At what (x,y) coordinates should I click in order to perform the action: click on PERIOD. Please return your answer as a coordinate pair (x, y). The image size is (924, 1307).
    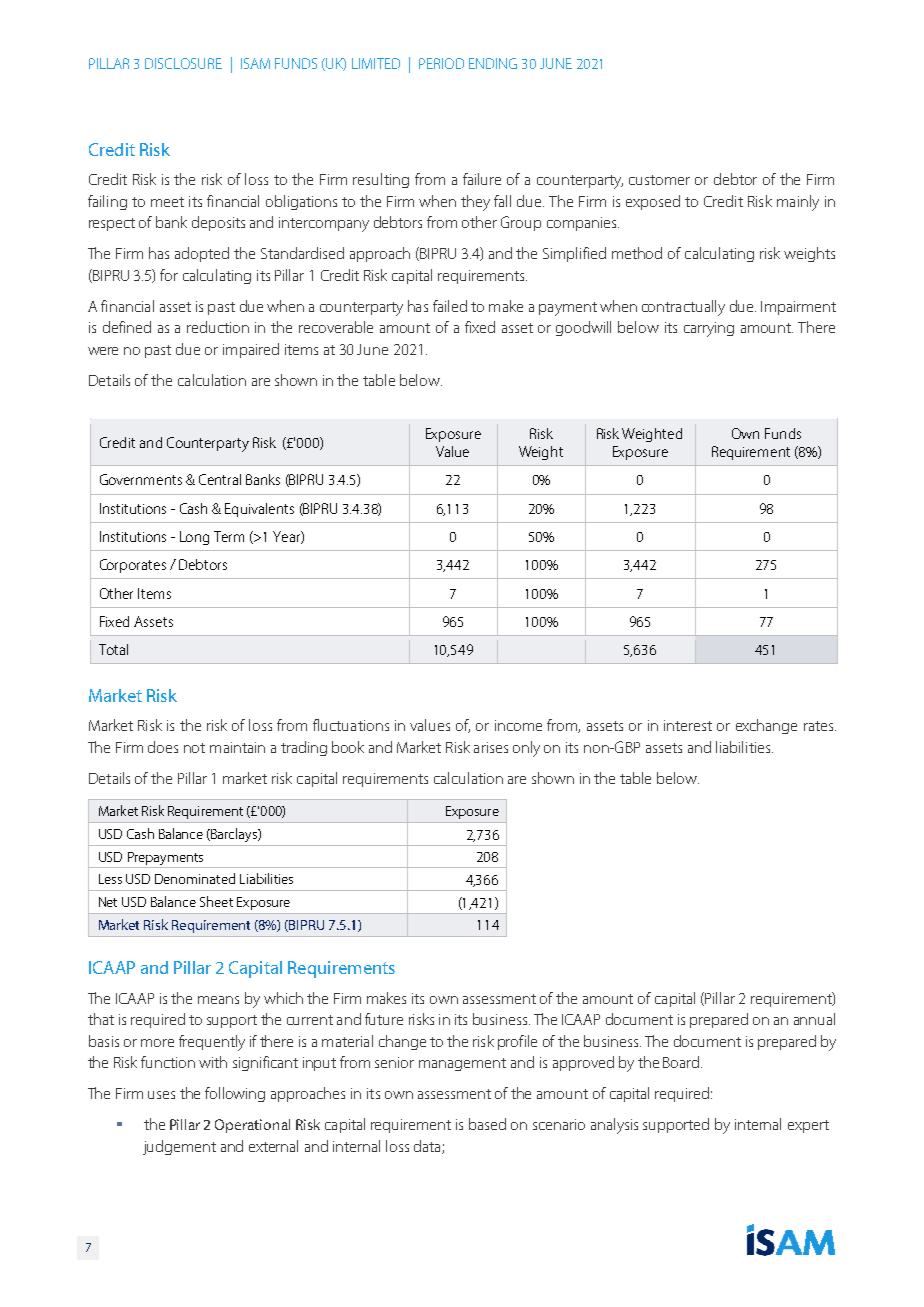
    Looking at the image, I should click on (441, 63).
